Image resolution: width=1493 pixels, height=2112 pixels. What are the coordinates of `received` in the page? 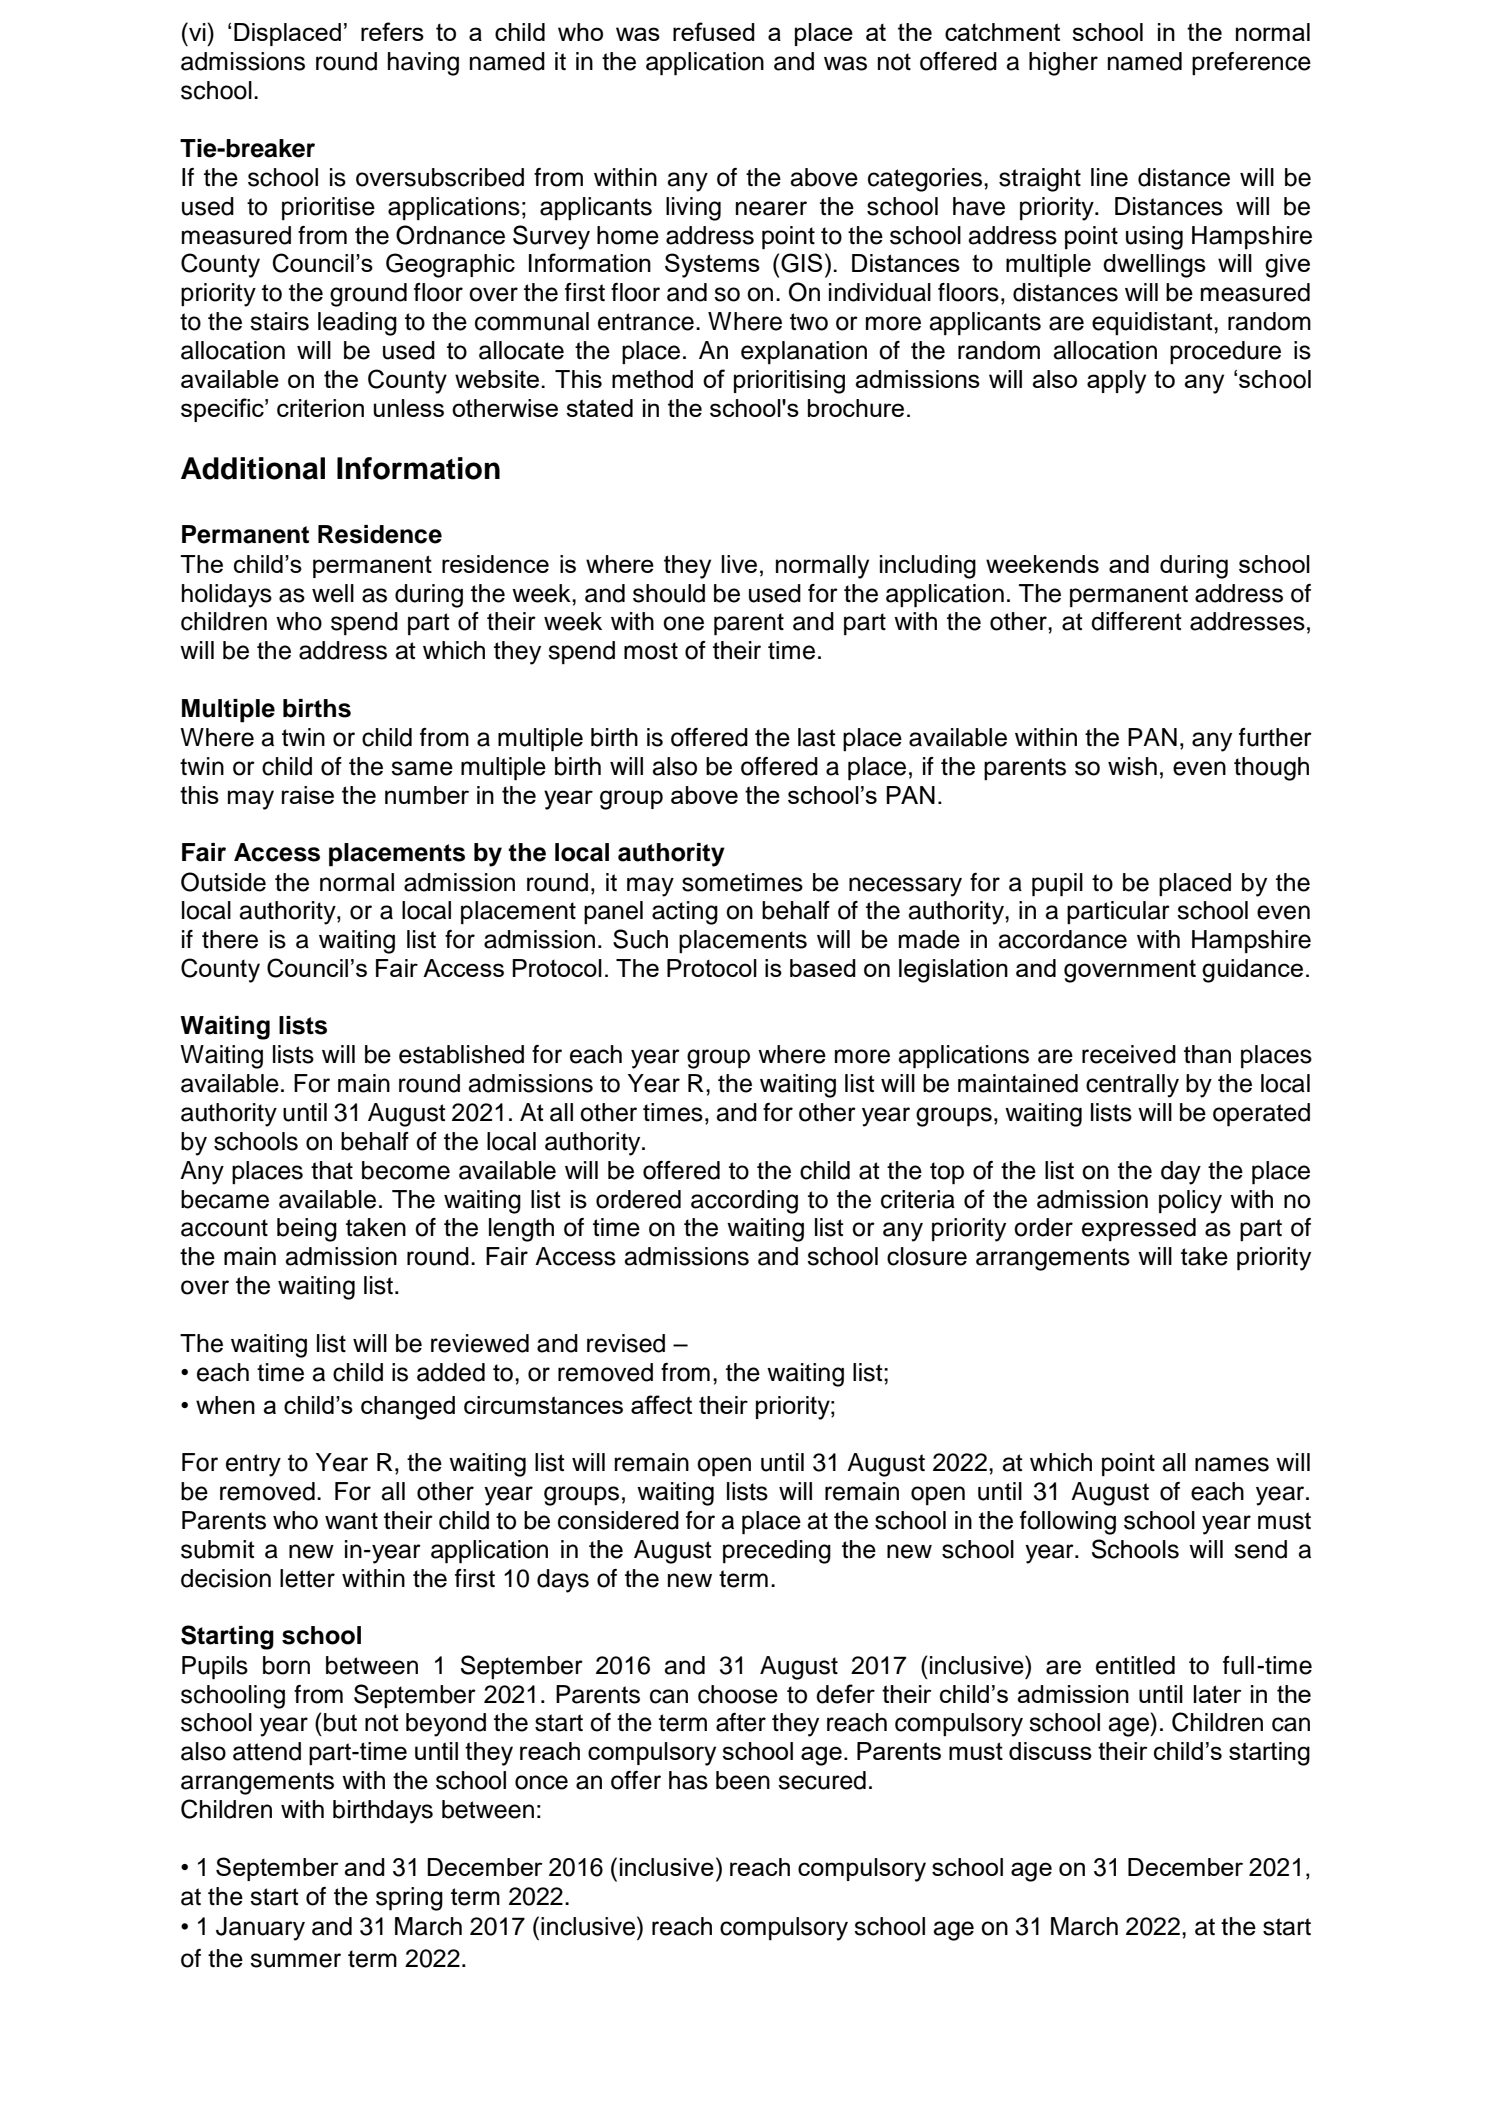 It's located at (1129, 1054).
